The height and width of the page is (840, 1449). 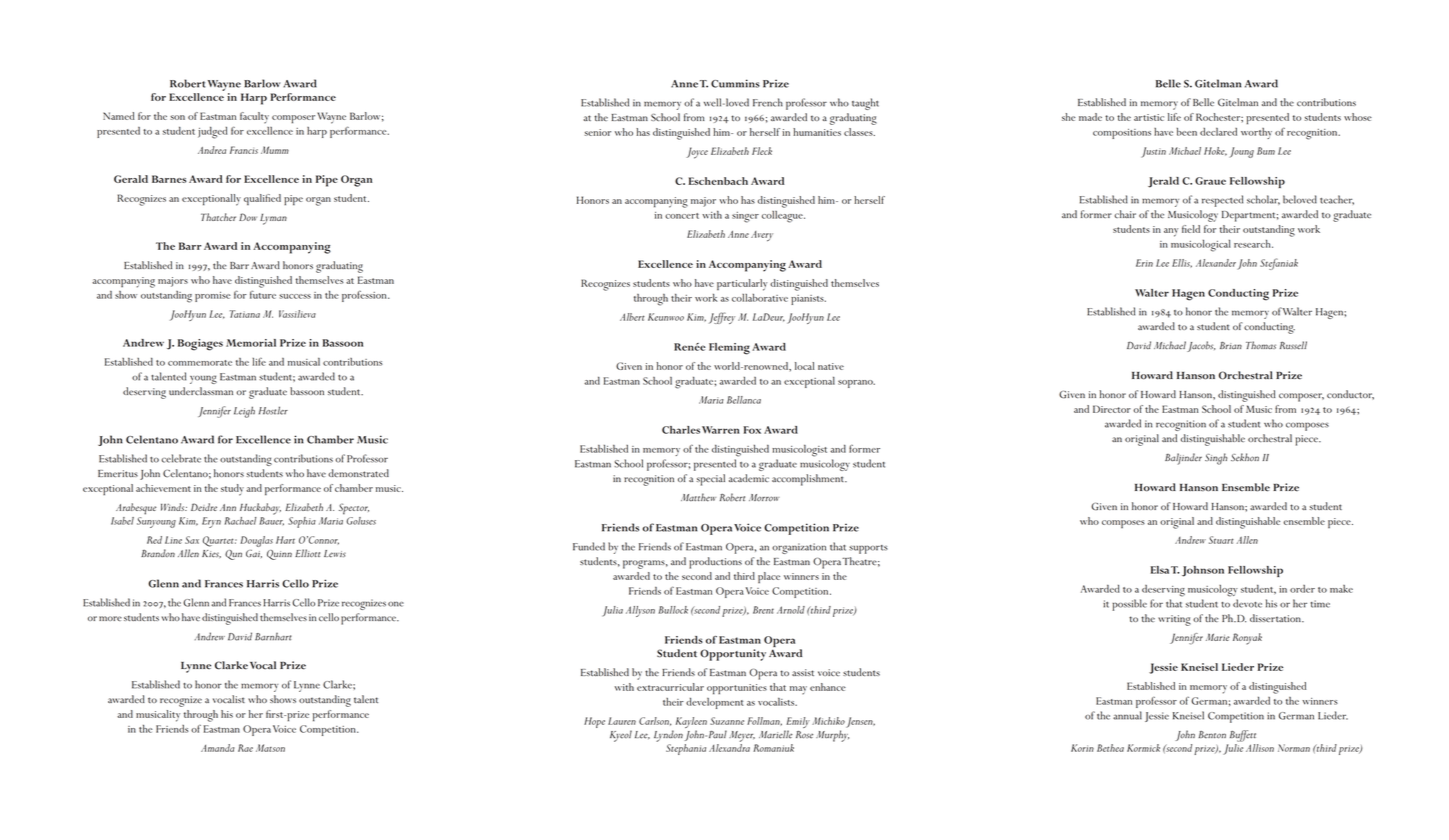 What do you see at coordinates (270, 748) in the page?
I see `Matson` at bounding box center [270, 748].
